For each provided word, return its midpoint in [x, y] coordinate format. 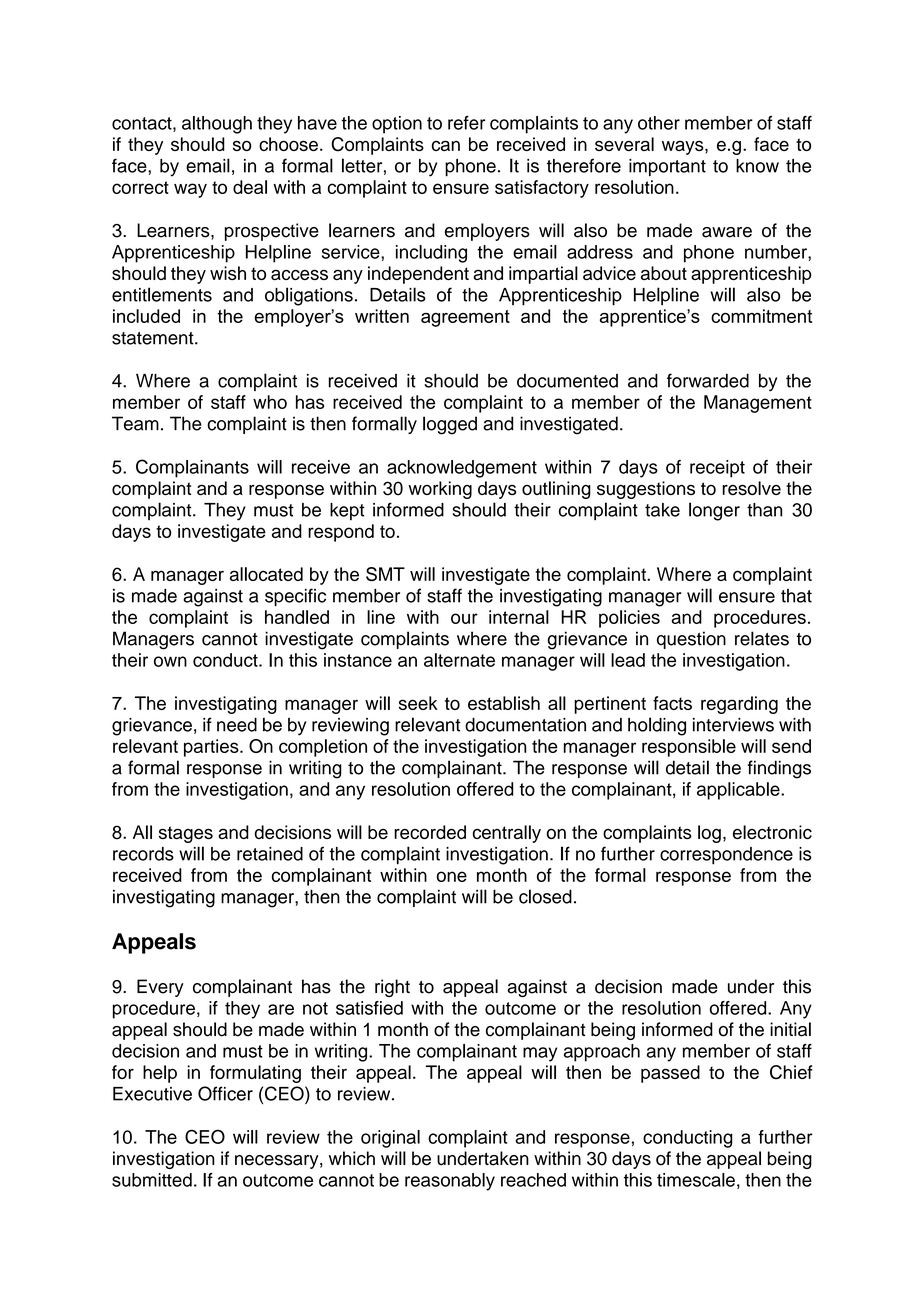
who [270, 402]
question [691, 640]
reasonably [450, 1182]
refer [466, 123]
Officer [225, 1093]
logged [450, 425]
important [667, 167]
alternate [459, 660]
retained [270, 854]
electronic [772, 832]
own [170, 661]
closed [545, 896]
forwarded [708, 380]
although [217, 125]
